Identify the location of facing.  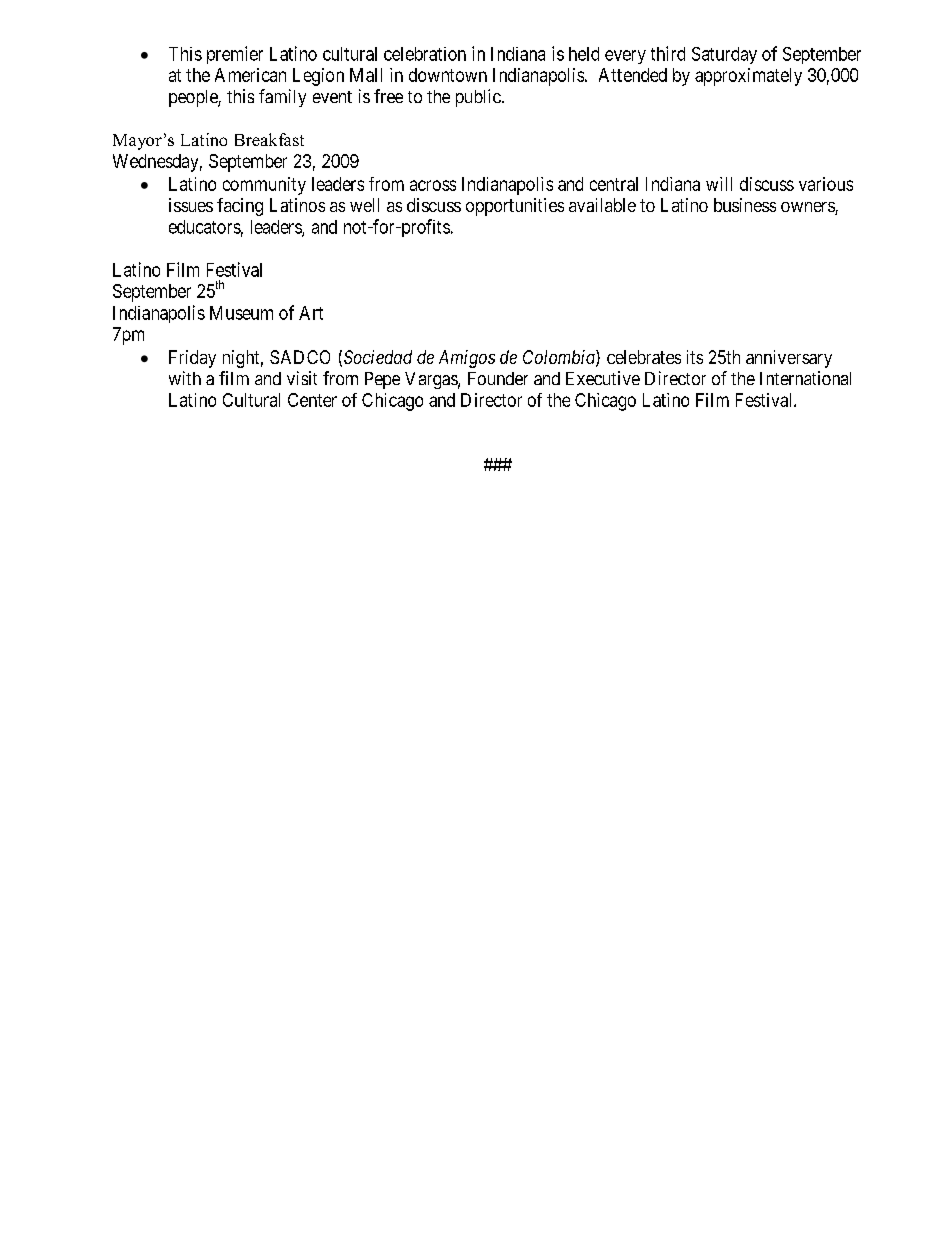
(240, 207).
